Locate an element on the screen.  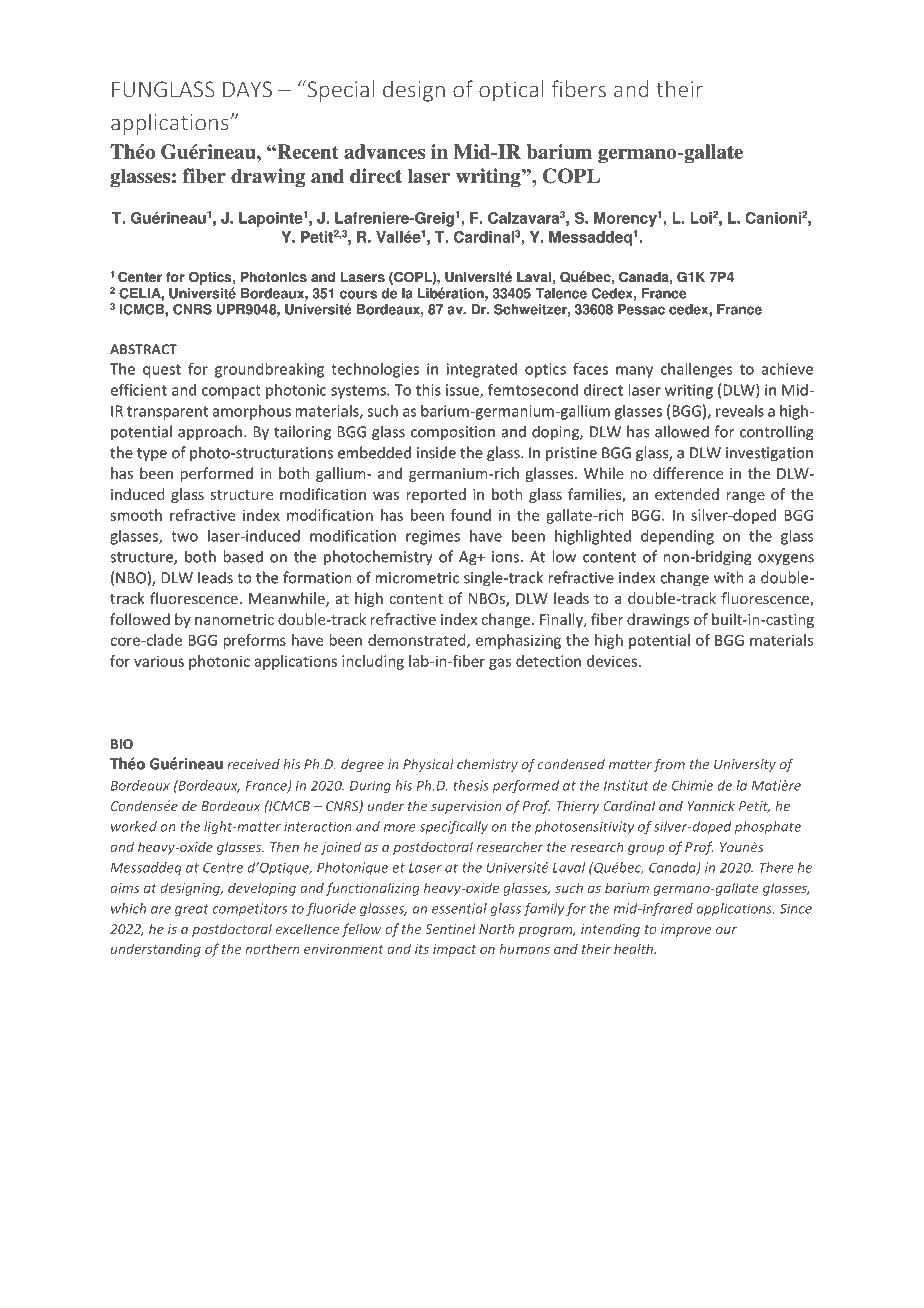
two is located at coordinates (184, 536).
